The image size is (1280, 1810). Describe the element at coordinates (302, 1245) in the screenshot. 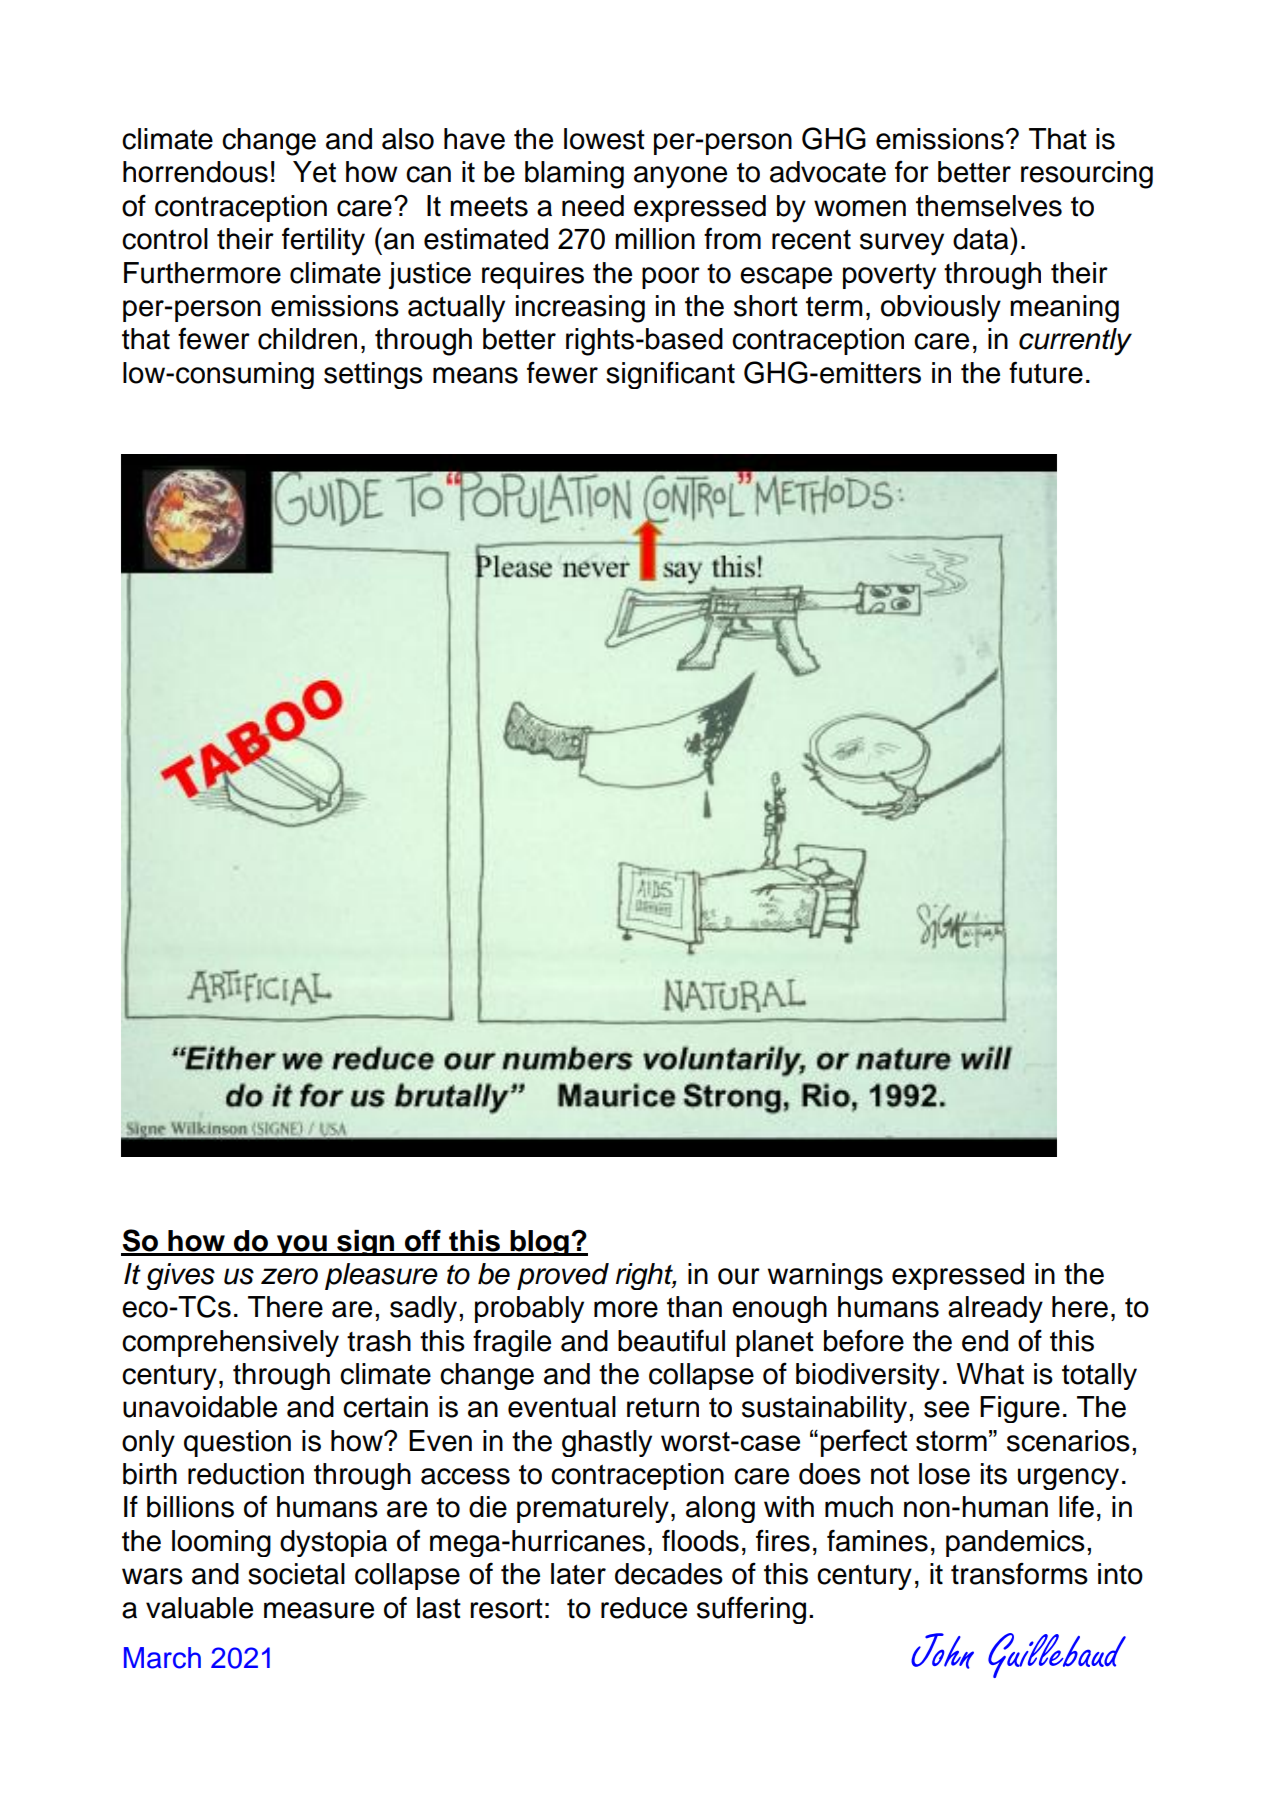

I see `you` at that location.
